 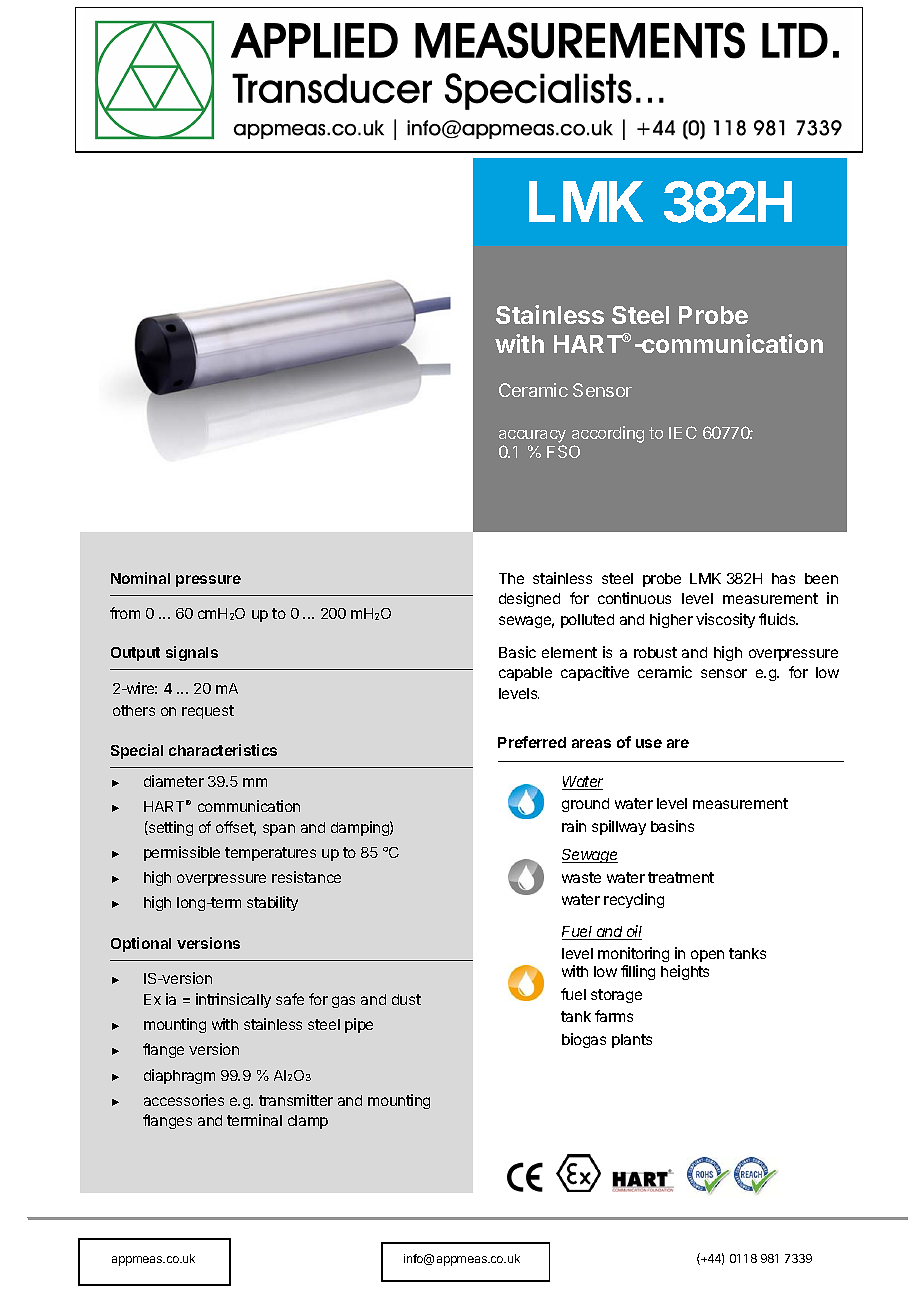 I want to click on signals, so click(x=192, y=653).
